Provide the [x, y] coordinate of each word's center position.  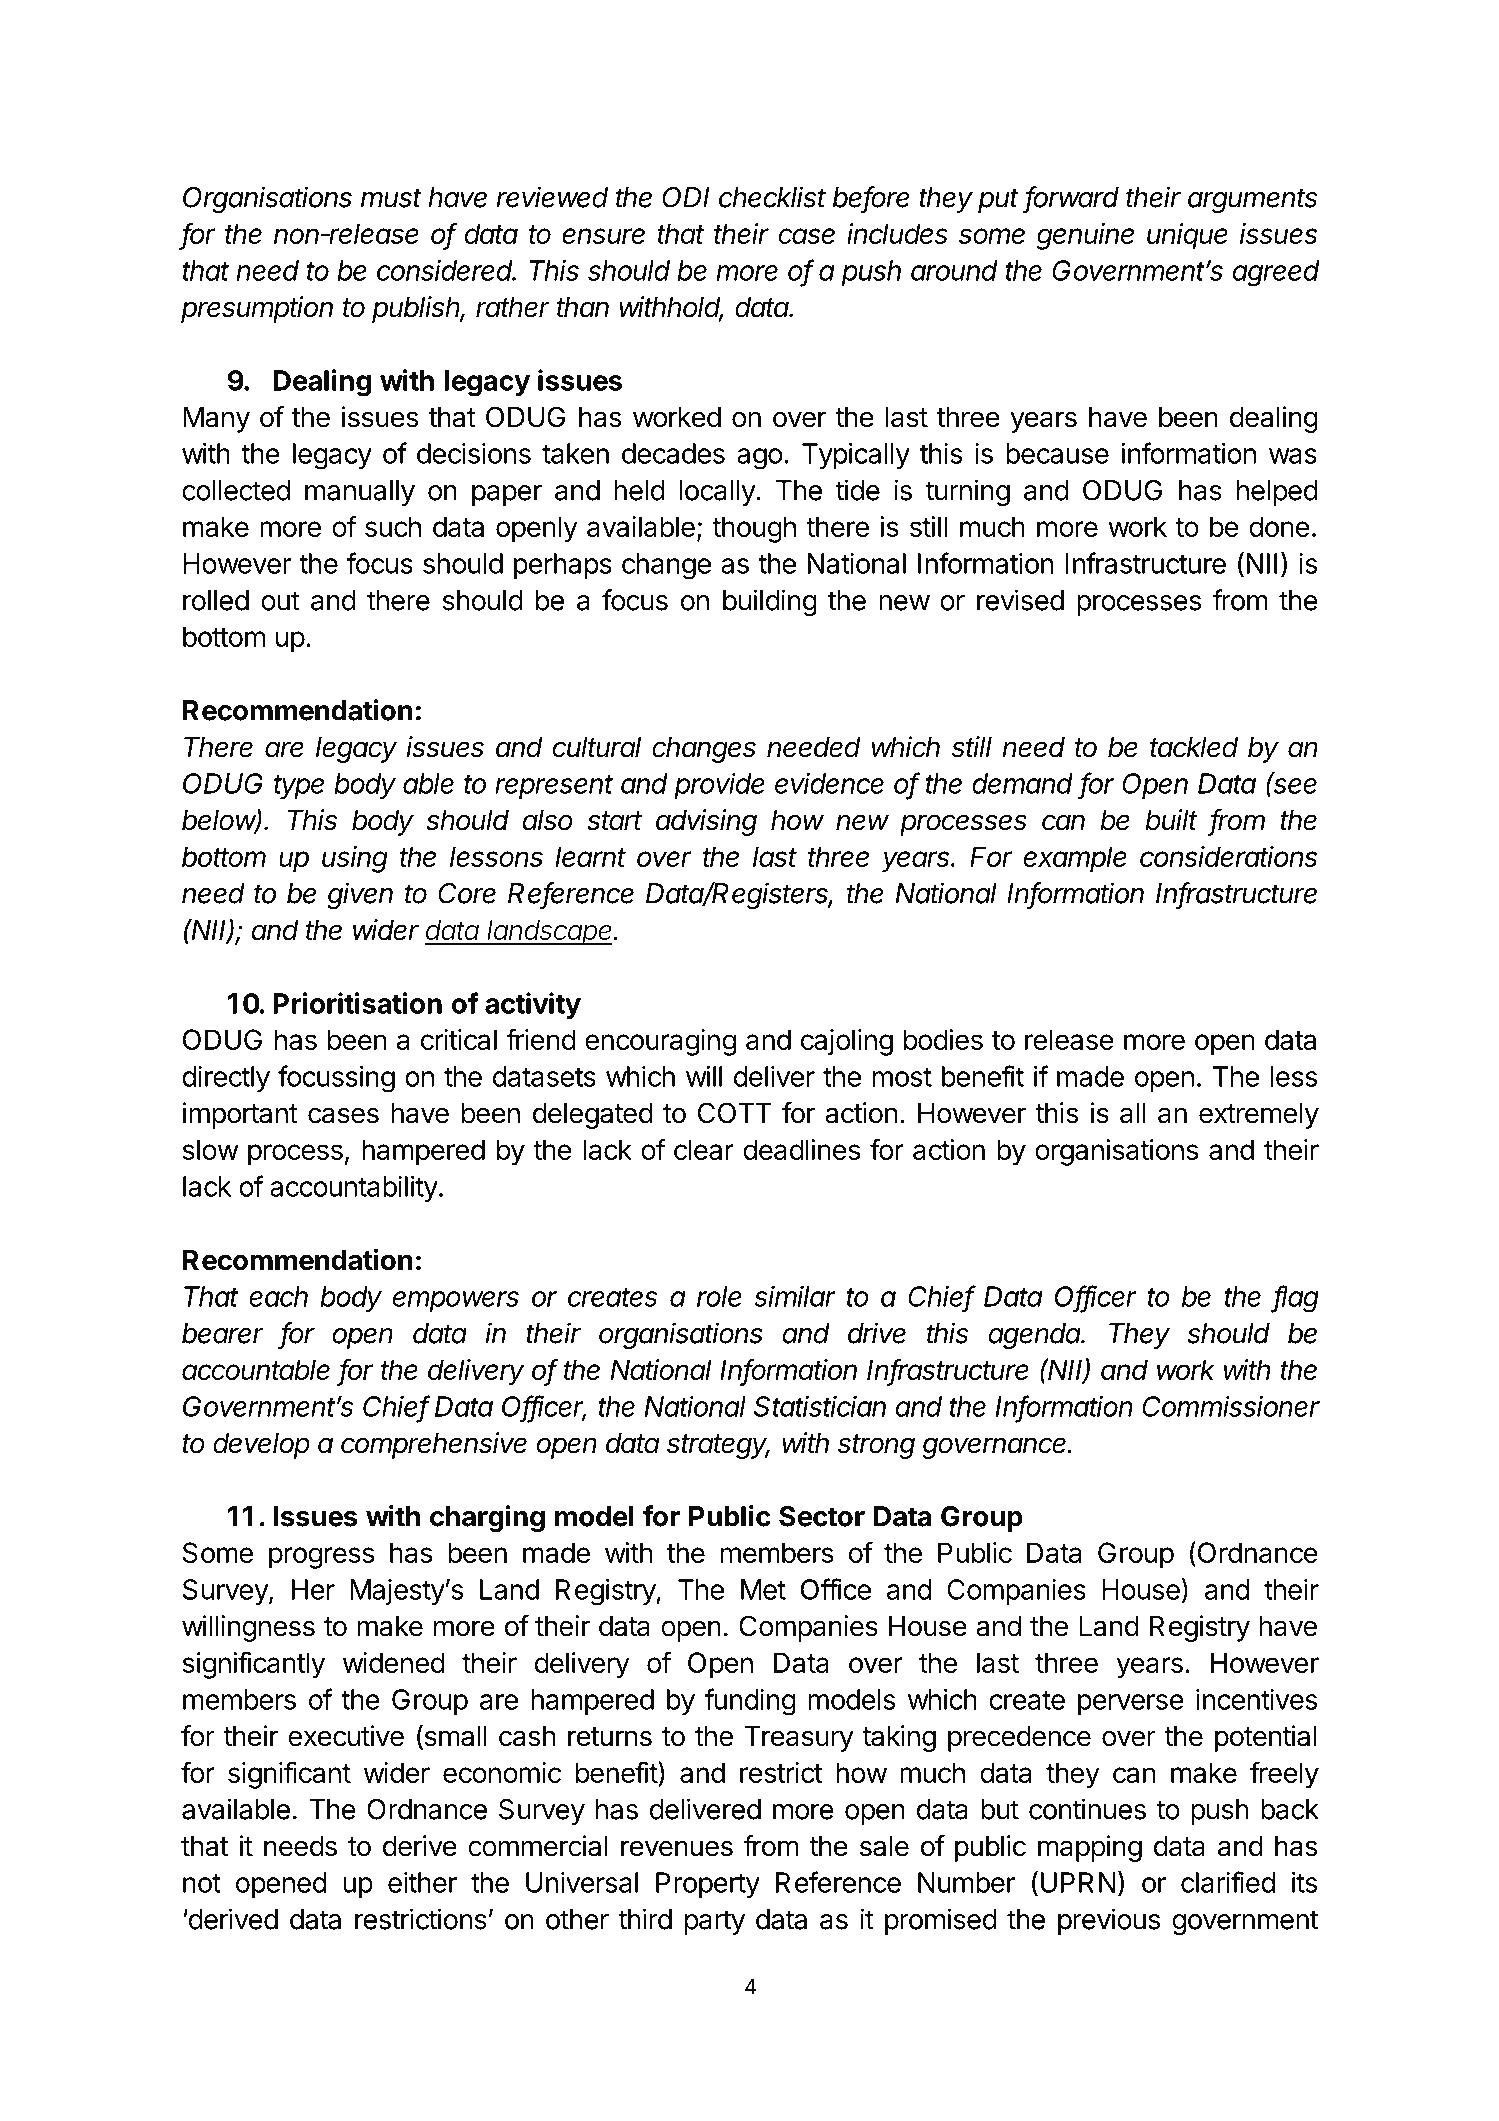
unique [1187, 236]
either [422, 1882]
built [1171, 820]
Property [708, 1885]
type [299, 787]
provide [719, 786]
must [391, 198]
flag [1296, 1299]
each [278, 1296]
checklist [772, 197]
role [719, 1296]
